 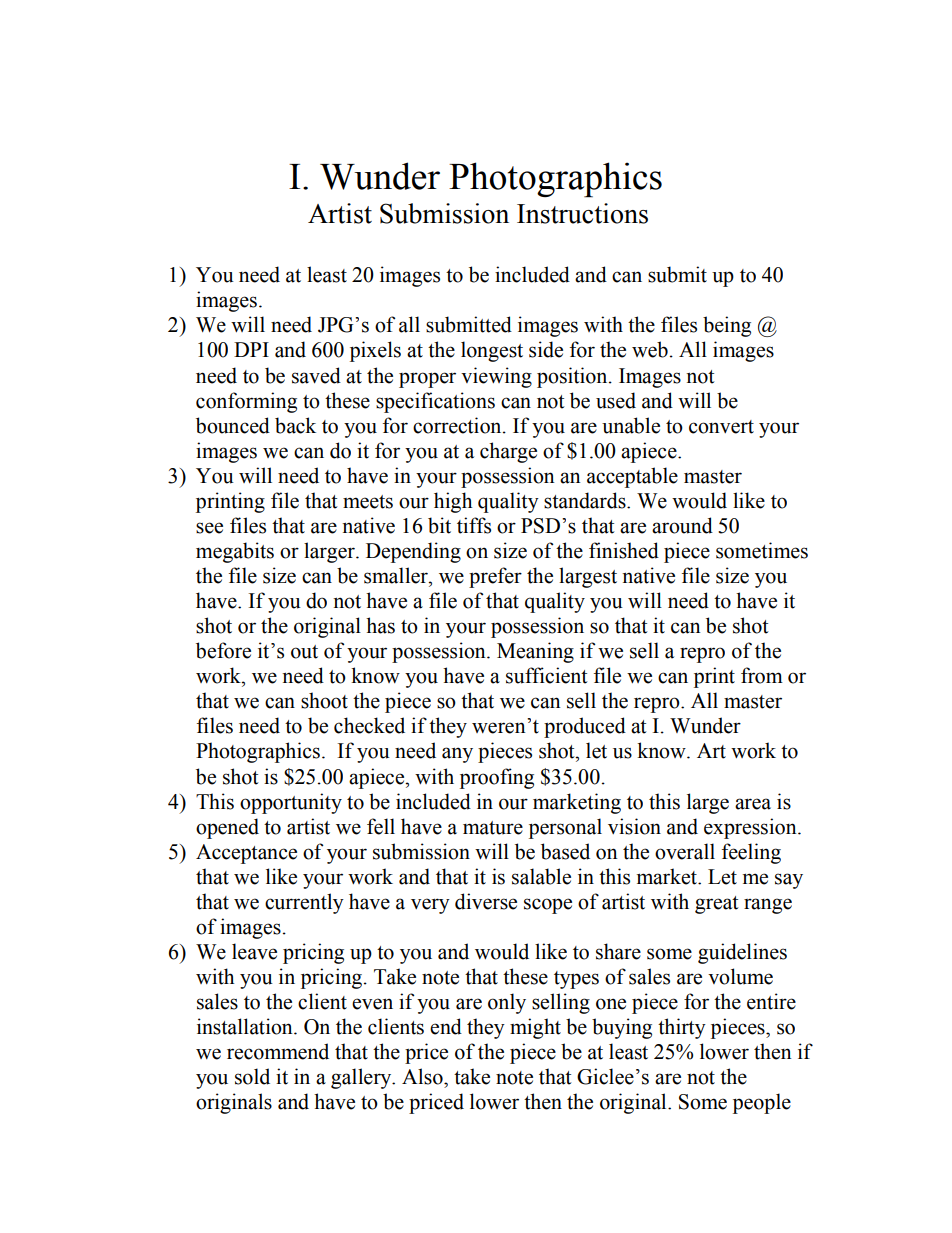 What do you see at coordinates (252, 1076) in the screenshot?
I see `sold` at bounding box center [252, 1076].
